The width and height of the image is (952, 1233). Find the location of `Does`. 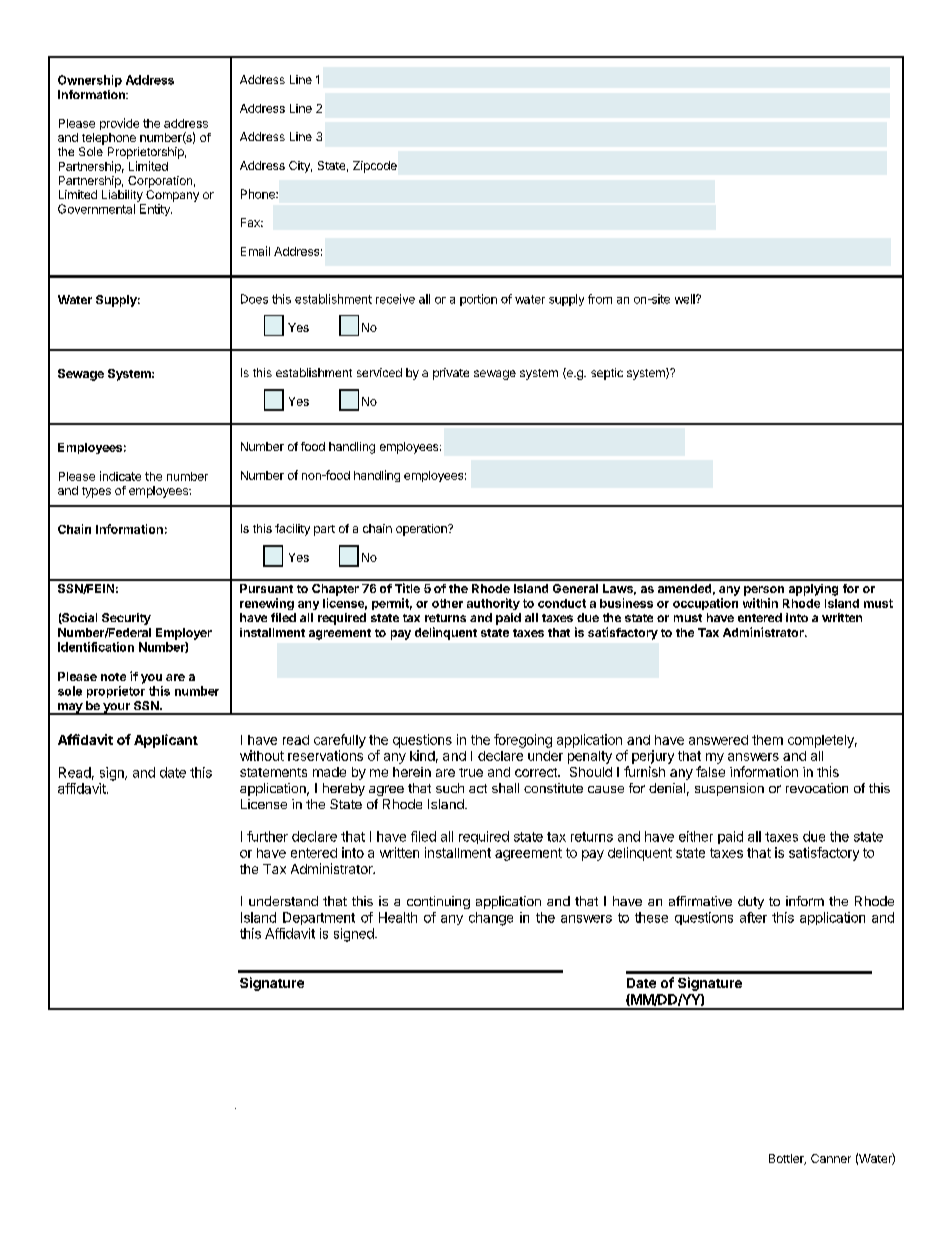

Does is located at coordinates (254, 299).
